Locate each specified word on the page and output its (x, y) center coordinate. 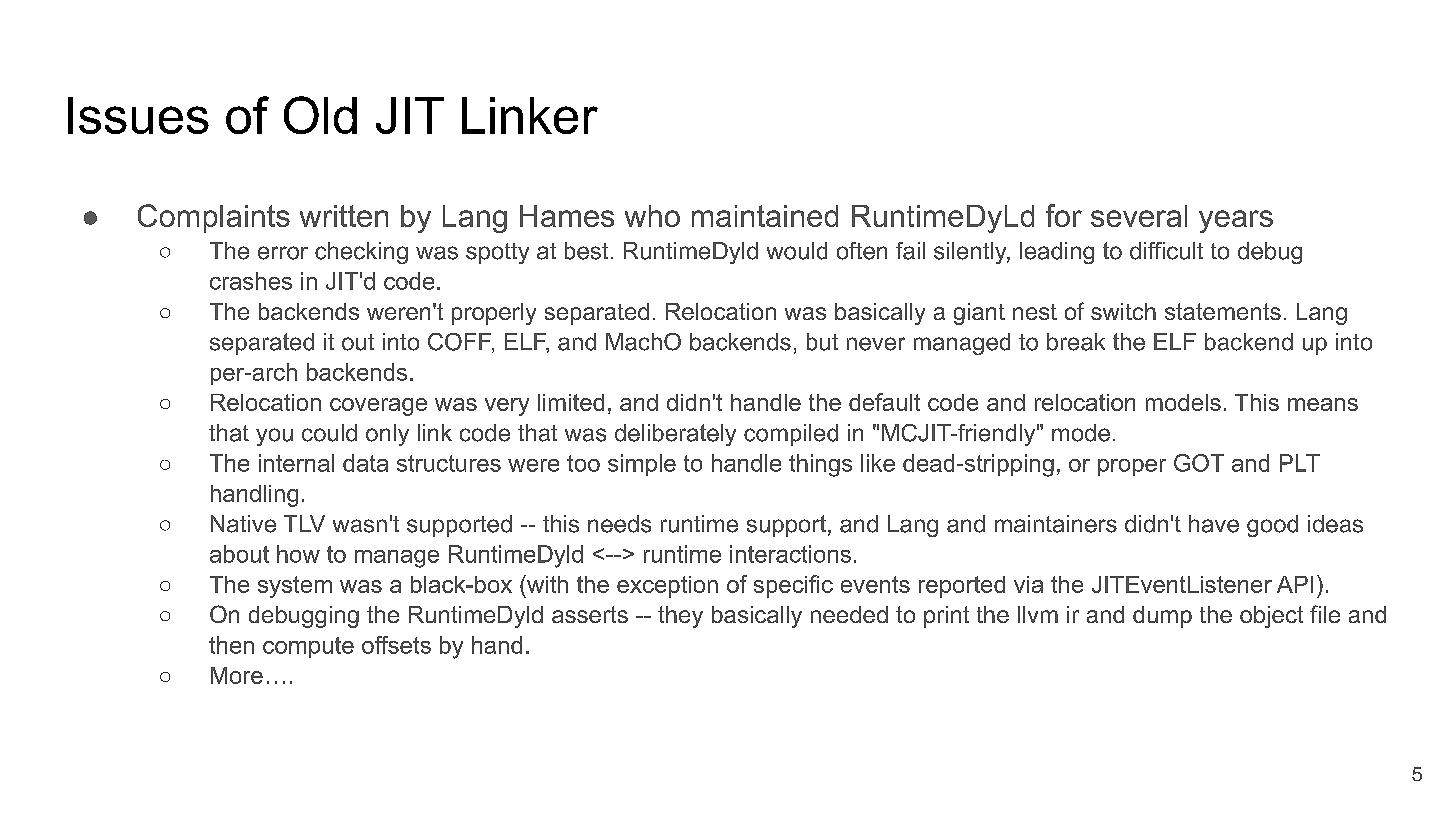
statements (1223, 311)
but (822, 342)
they (680, 617)
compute (308, 647)
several (1139, 216)
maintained (765, 216)
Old (320, 115)
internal (296, 463)
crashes (251, 281)
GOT (1199, 463)
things (820, 465)
